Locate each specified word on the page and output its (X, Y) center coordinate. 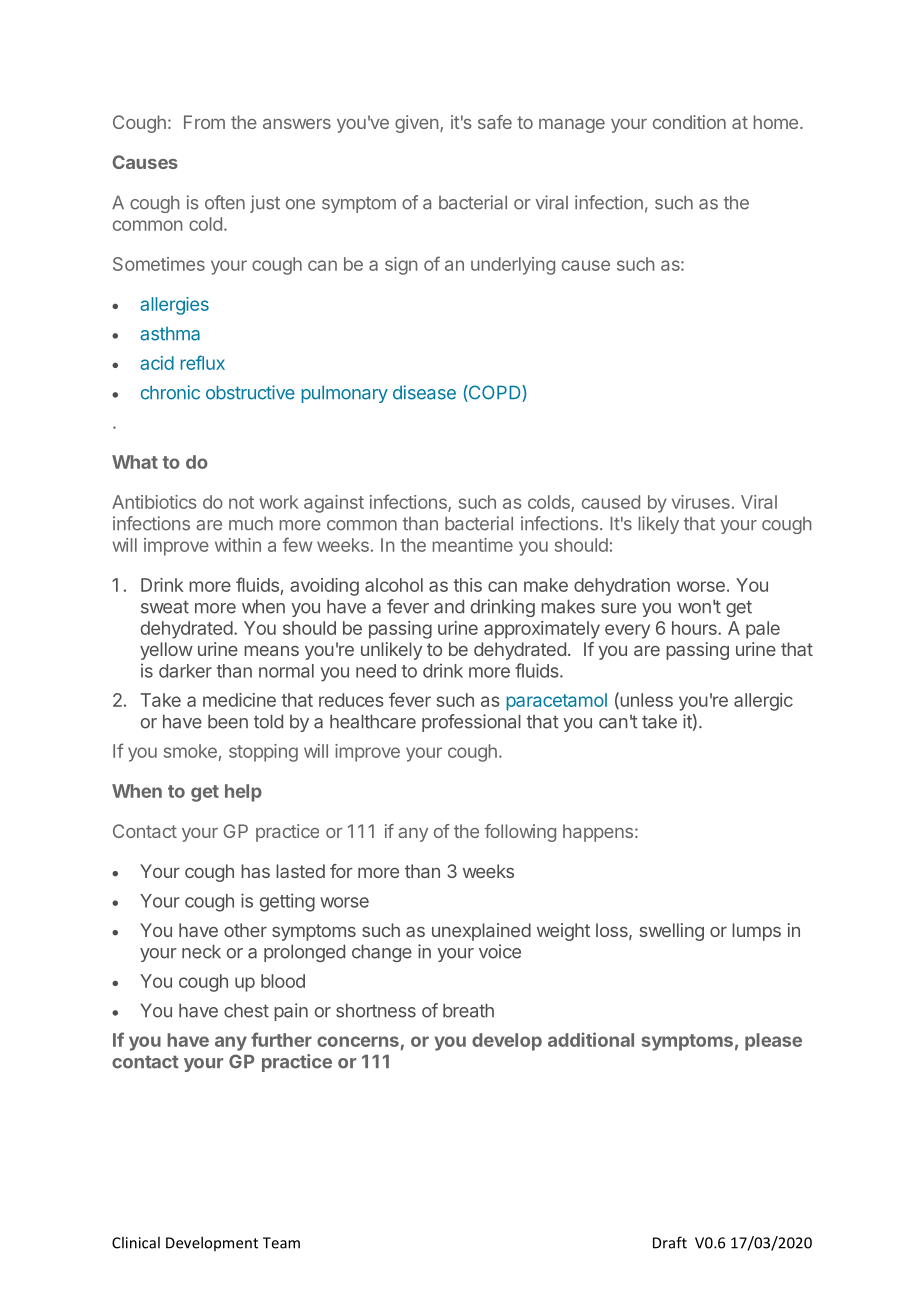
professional (471, 723)
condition (689, 122)
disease (424, 392)
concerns (358, 1041)
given (416, 124)
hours (695, 628)
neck (201, 951)
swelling (672, 932)
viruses (701, 502)
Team (281, 1243)
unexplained (481, 932)
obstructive (250, 392)
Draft (670, 1242)
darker (185, 671)
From (204, 122)
